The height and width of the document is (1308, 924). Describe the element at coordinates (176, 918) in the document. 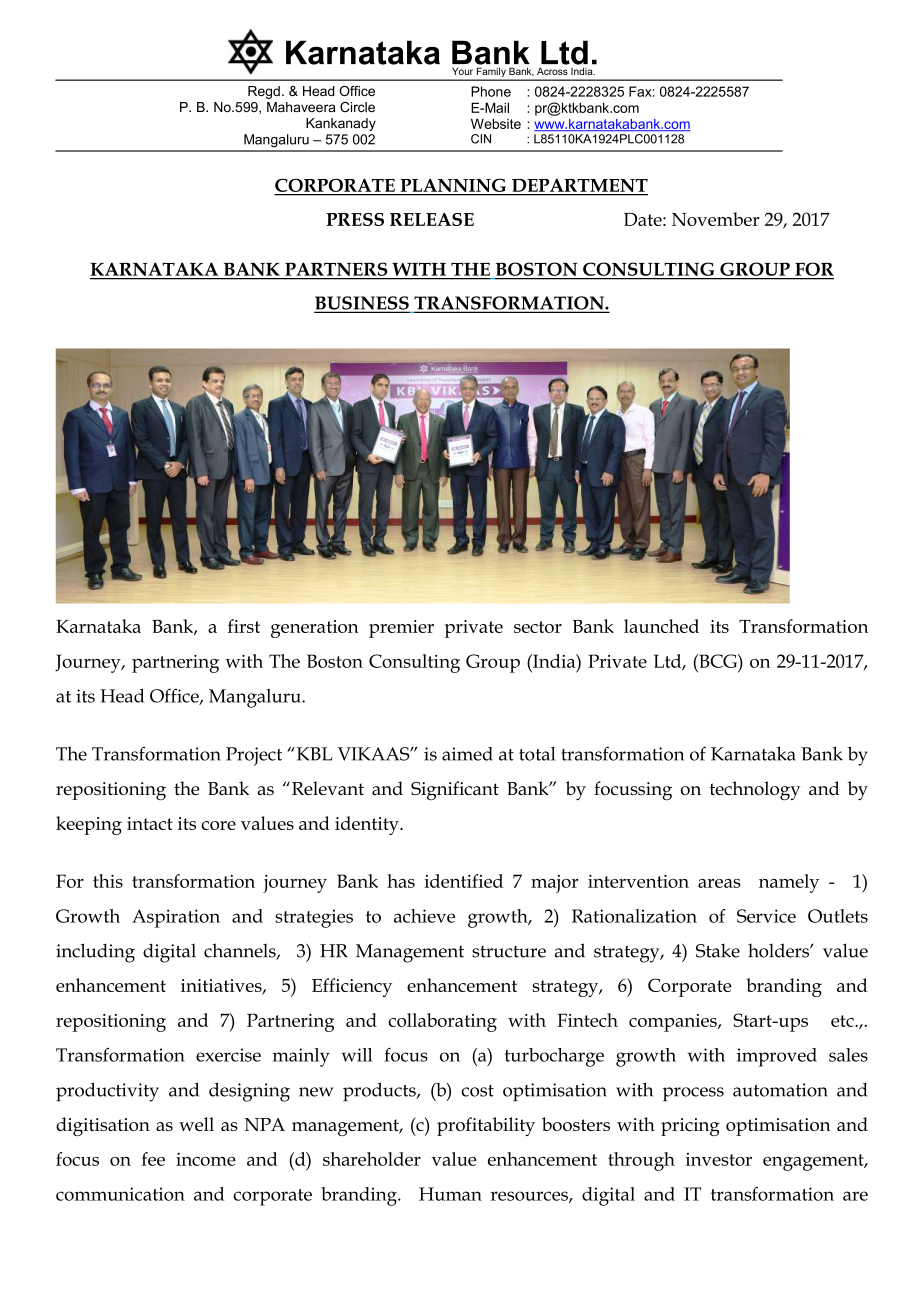

I see `Aspiration` at that location.
